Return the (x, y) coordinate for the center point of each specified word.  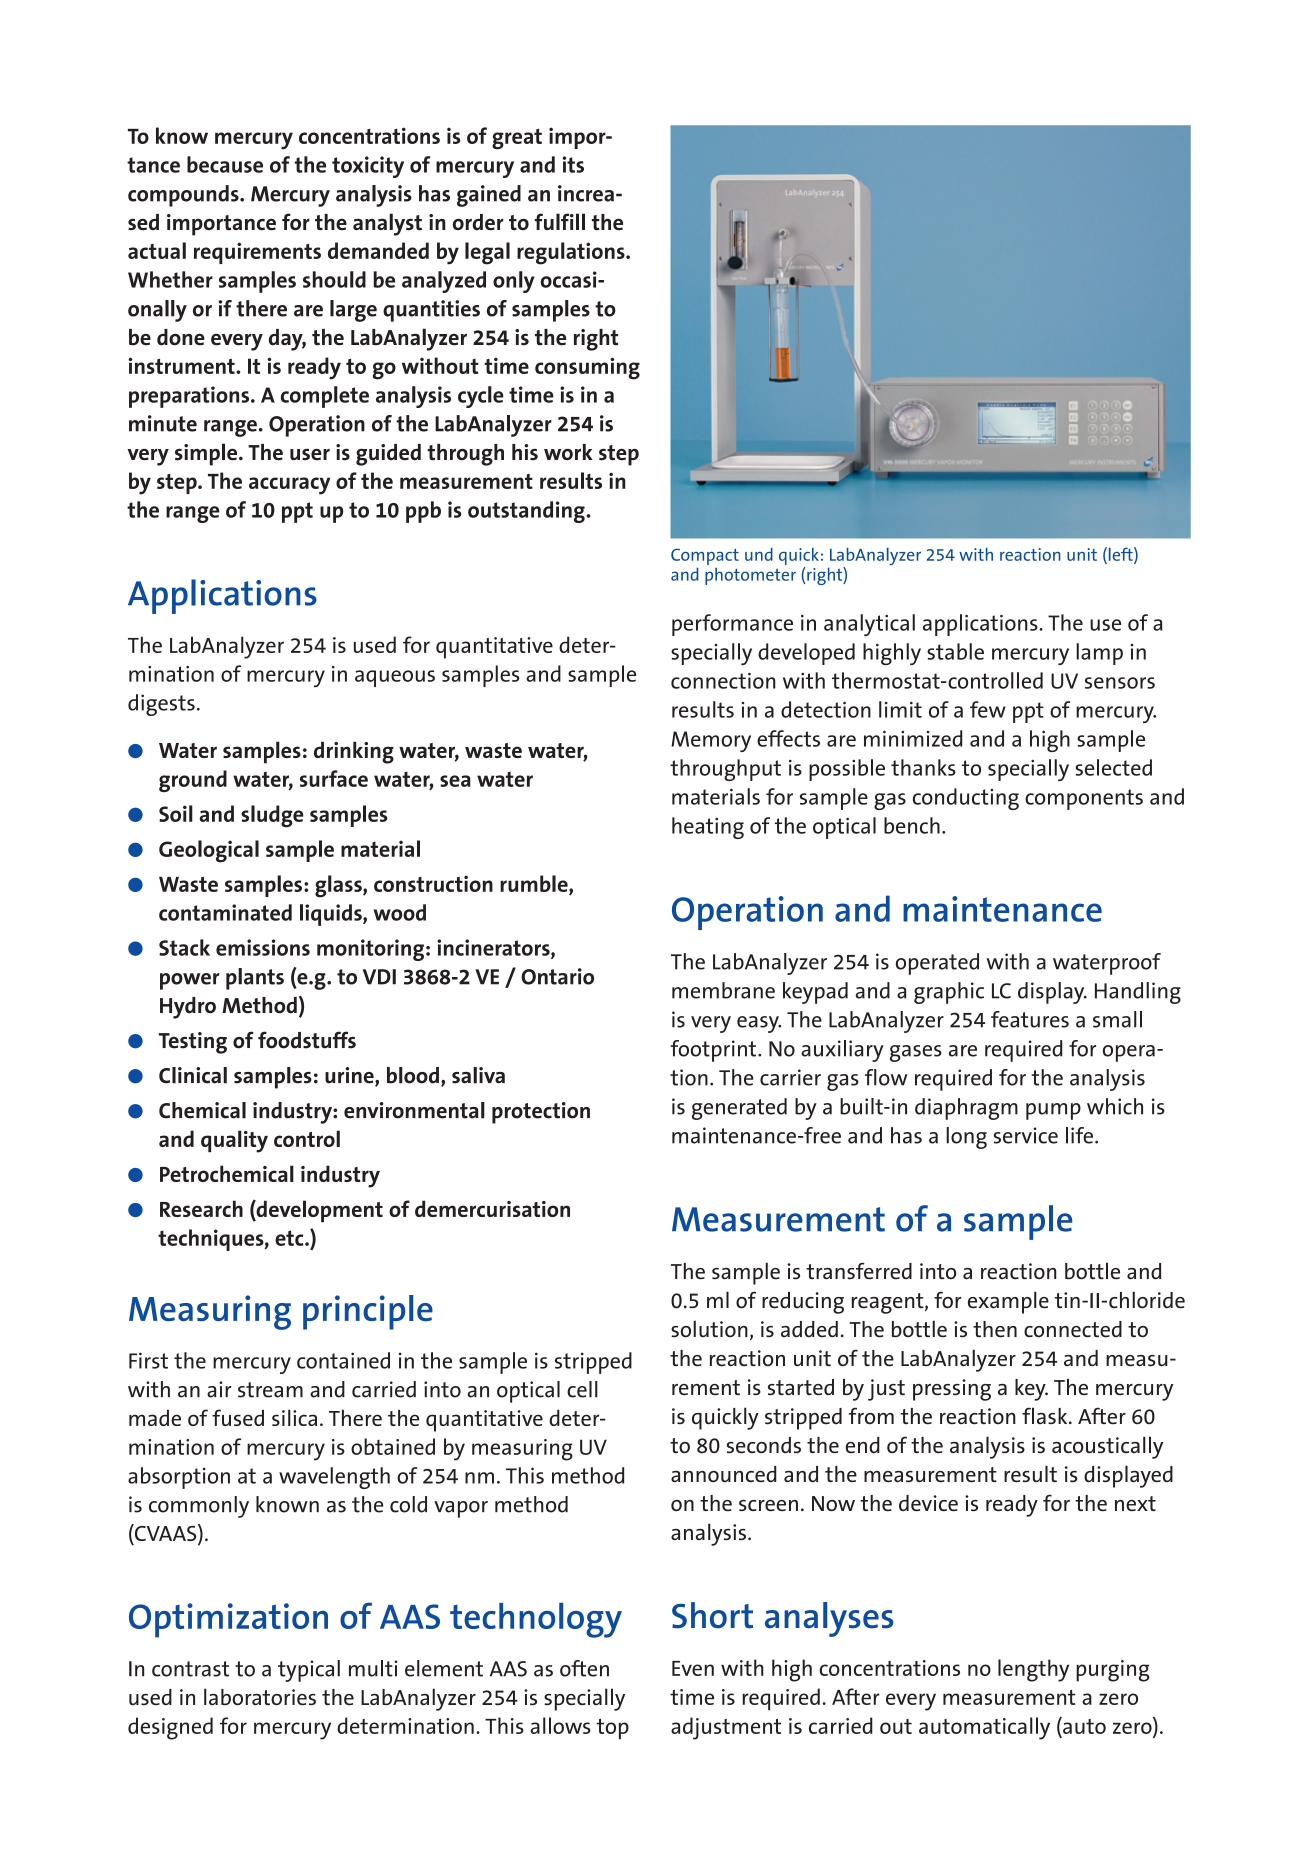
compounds (184, 196)
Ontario (557, 976)
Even (693, 1668)
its (573, 164)
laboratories (260, 1696)
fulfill (560, 221)
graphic (949, 993)
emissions (263, 947)
